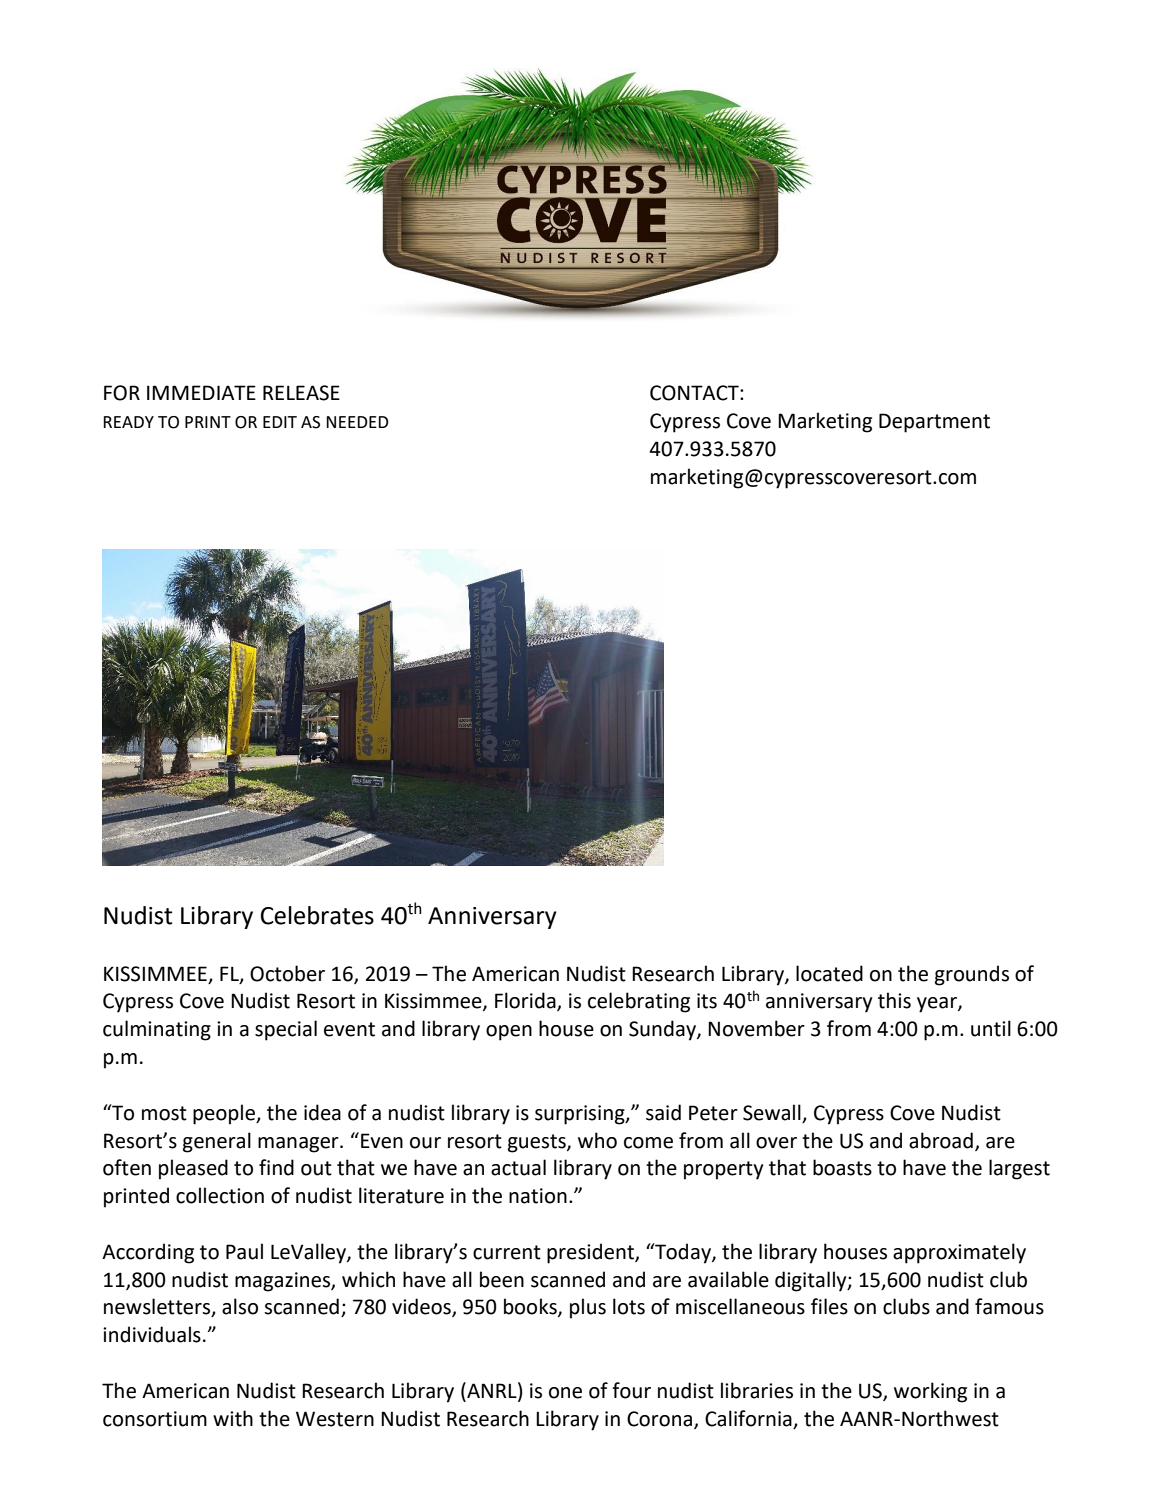 This image has height=1504, width=1162. Describe the element at coordinates (934, 423) in the image. I see `Department` at that location.
